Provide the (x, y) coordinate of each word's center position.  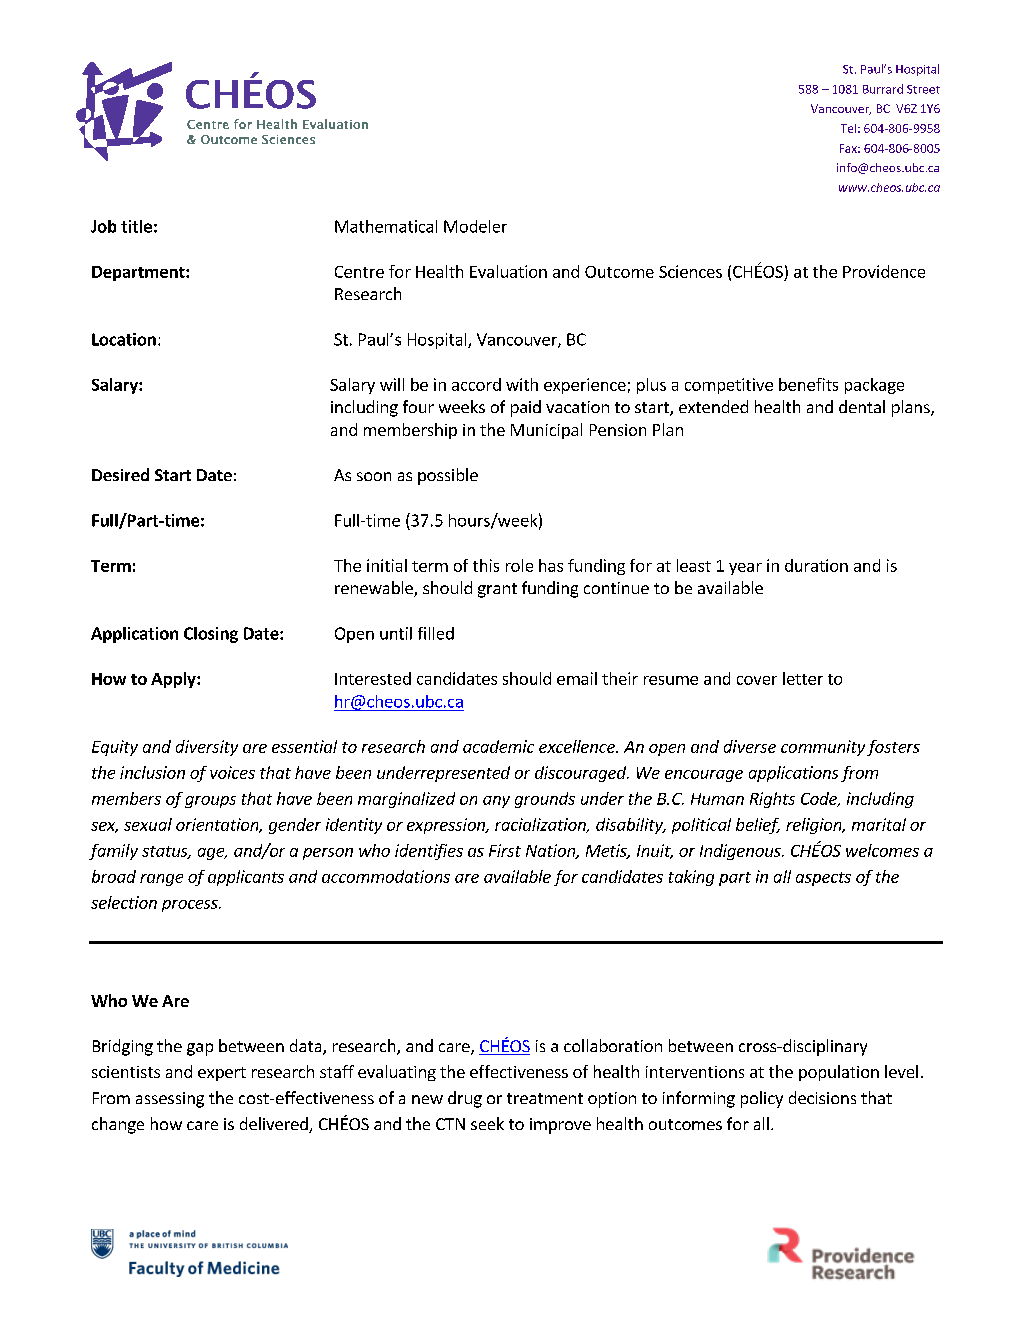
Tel (848, 128)
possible (448, 476)
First (505, 850)
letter (803, 678)
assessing (170, 1100)
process (191, 906)
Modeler (475, 226)
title (136, 226)
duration (816, 565)
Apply (174, 680)
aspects (823, 879)
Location (124, 339)
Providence (884, 271)
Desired (120, 474)
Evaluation (508, 271)
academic (498, 746)
